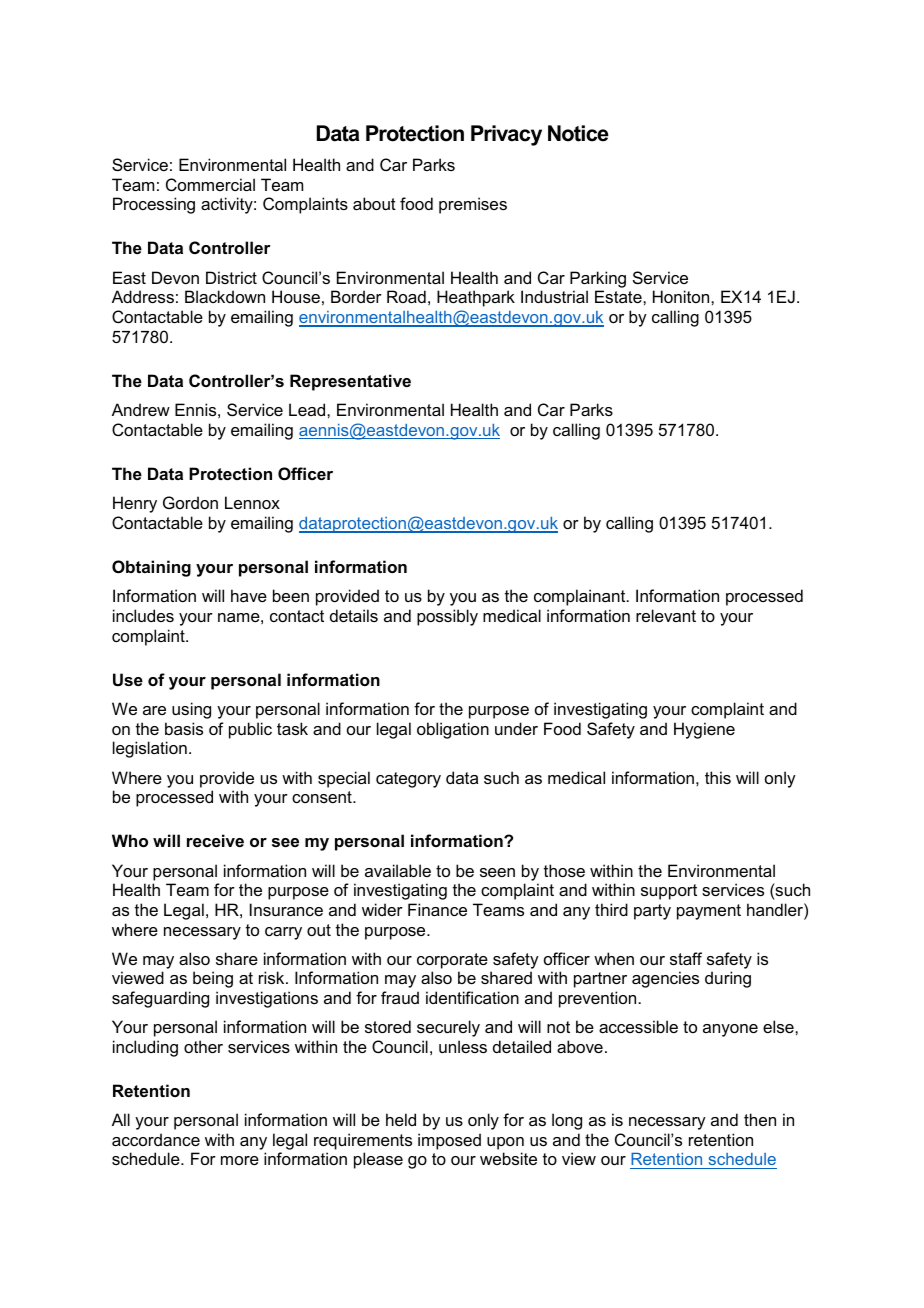 The image size is (924, 1308). What do you see at coordinates (666, 615) in the screenshot?
I see `relevant` at bounding box center [666, 615].
